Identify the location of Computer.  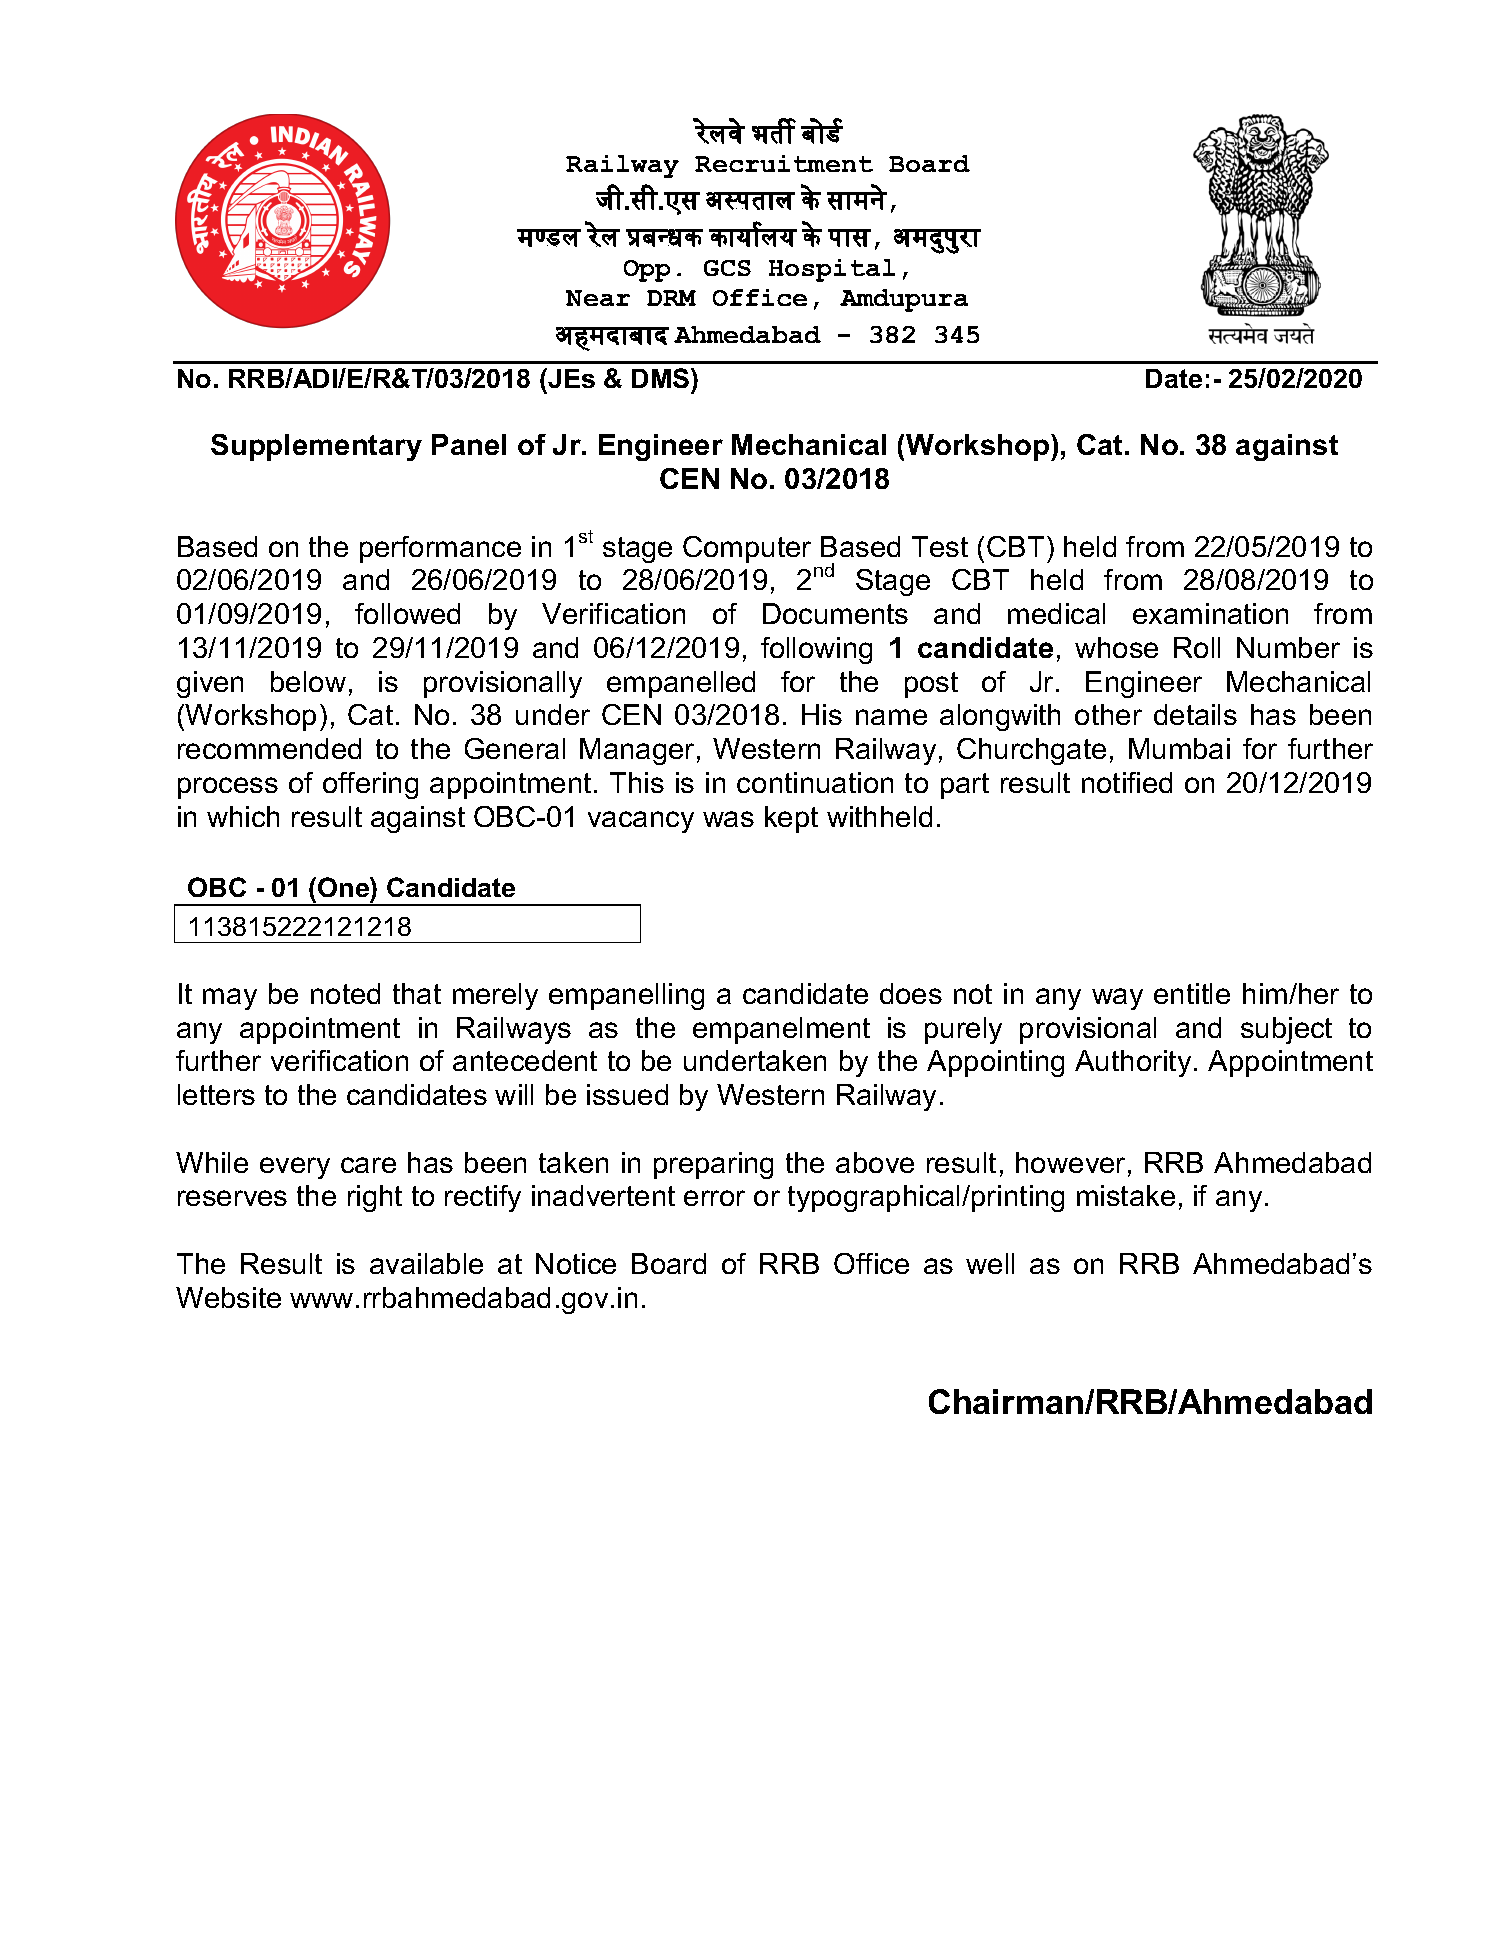
(747, 549).
